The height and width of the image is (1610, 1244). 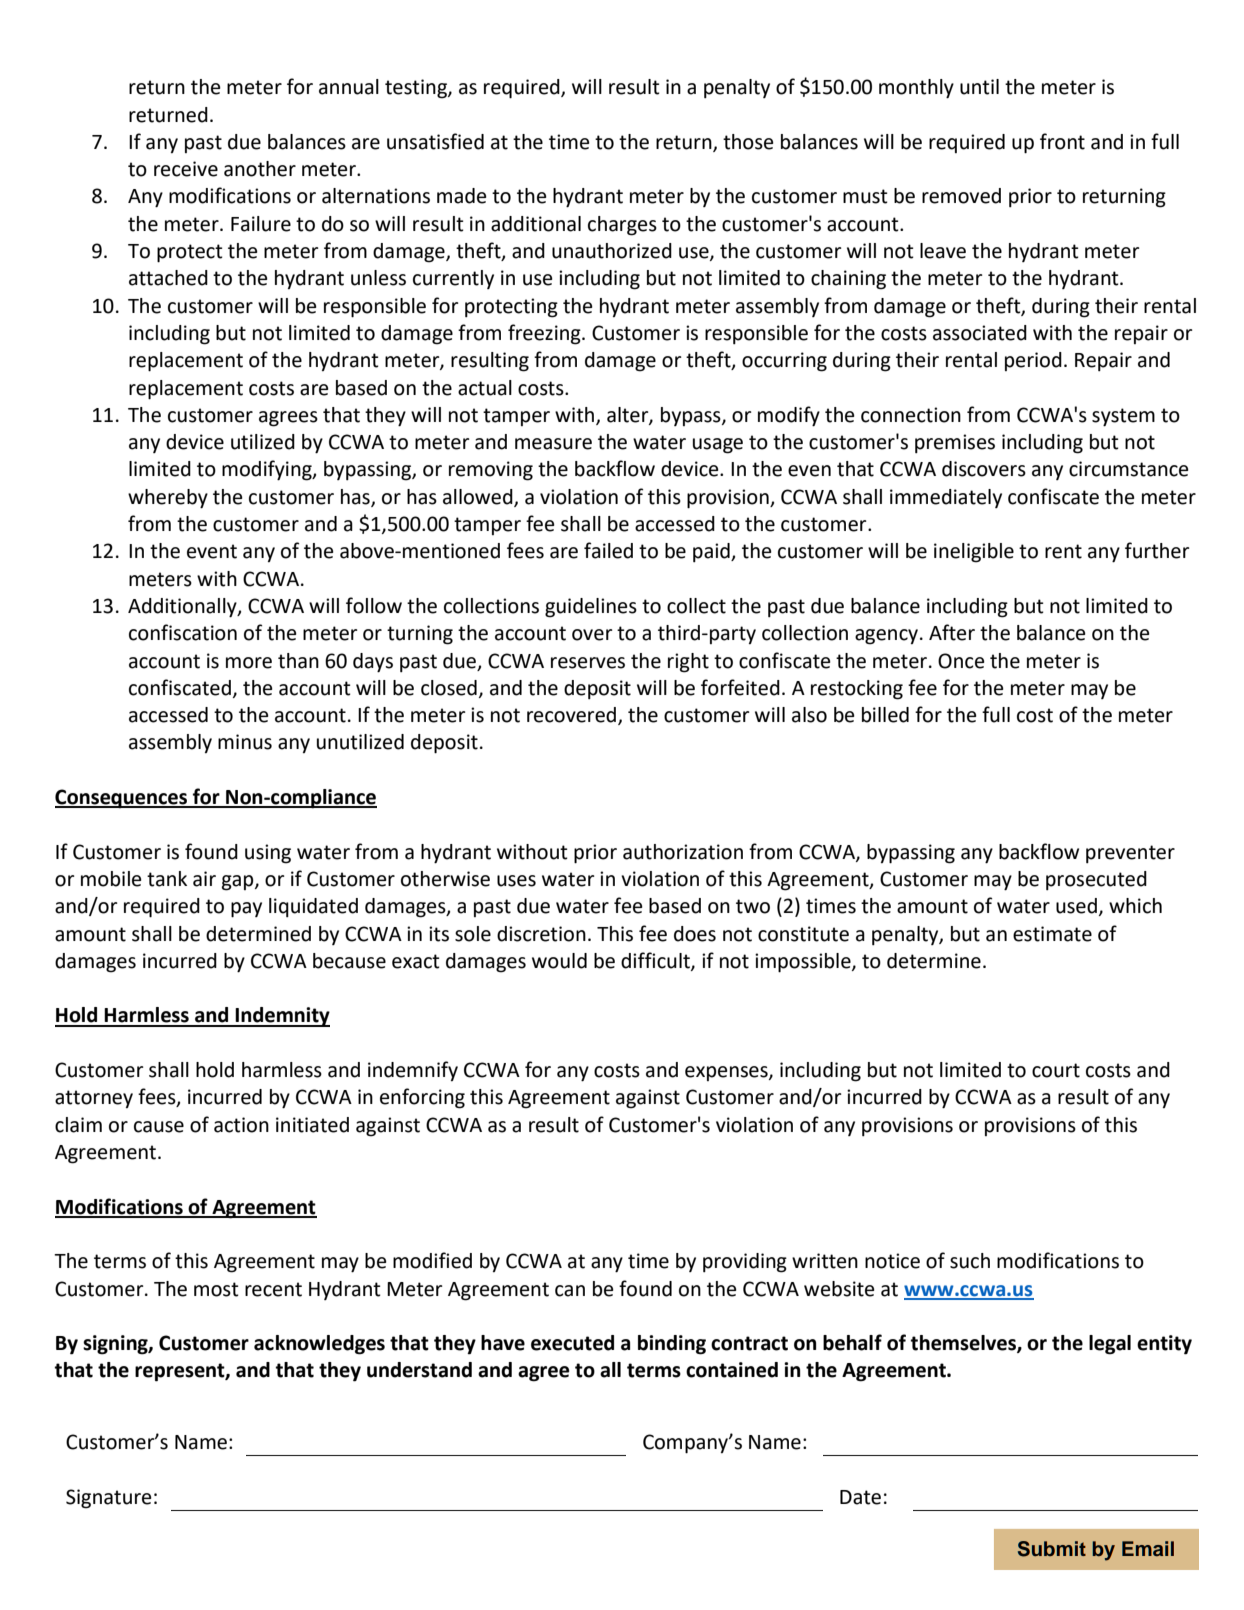 What do you see at coordinates (1062, 141) in the image?
I see `front` at bounding box center [1062, 141].
